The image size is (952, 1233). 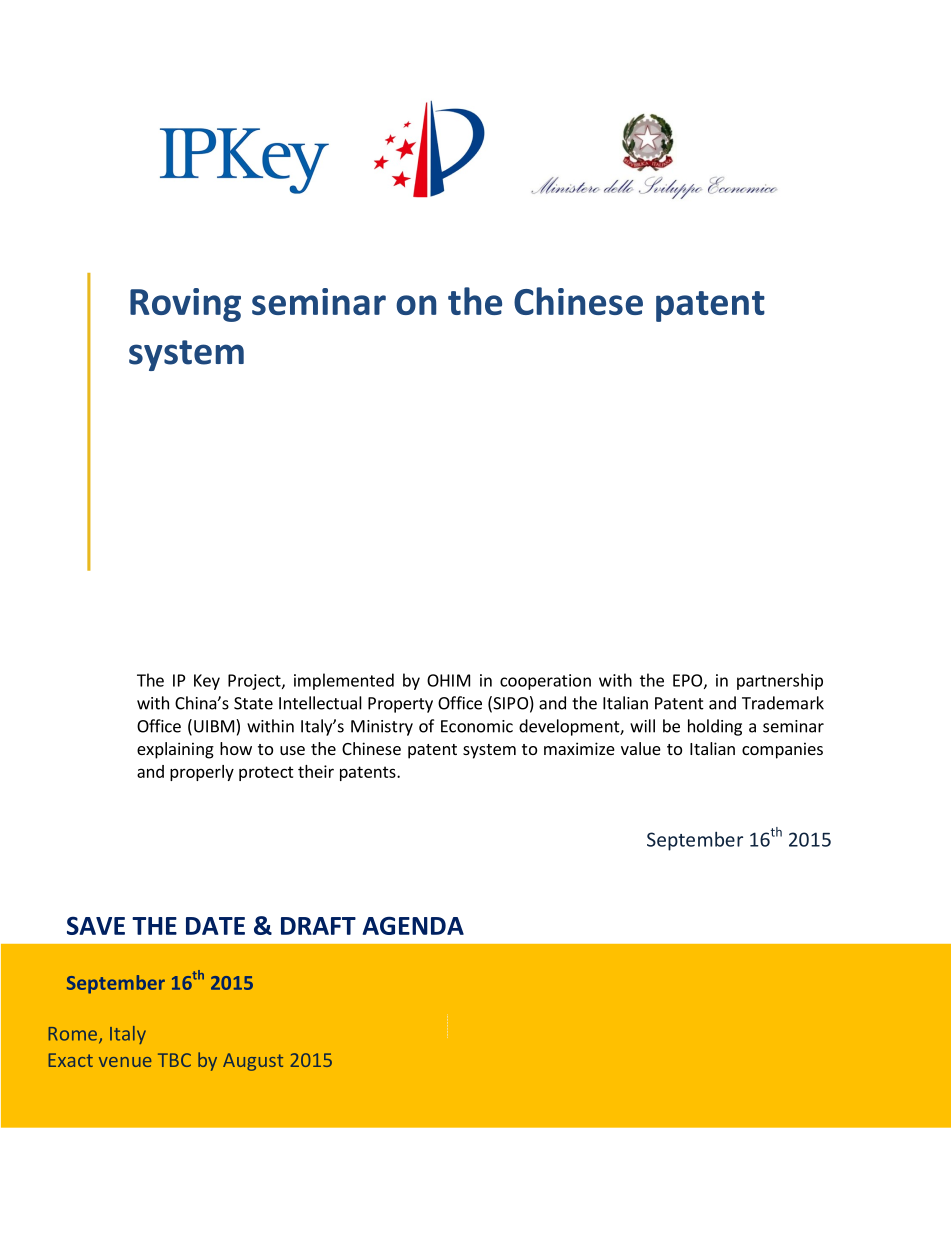 What do you see at coordinates (207, 682) in the page?
I see `Key` at bounding box center [207, 682].
